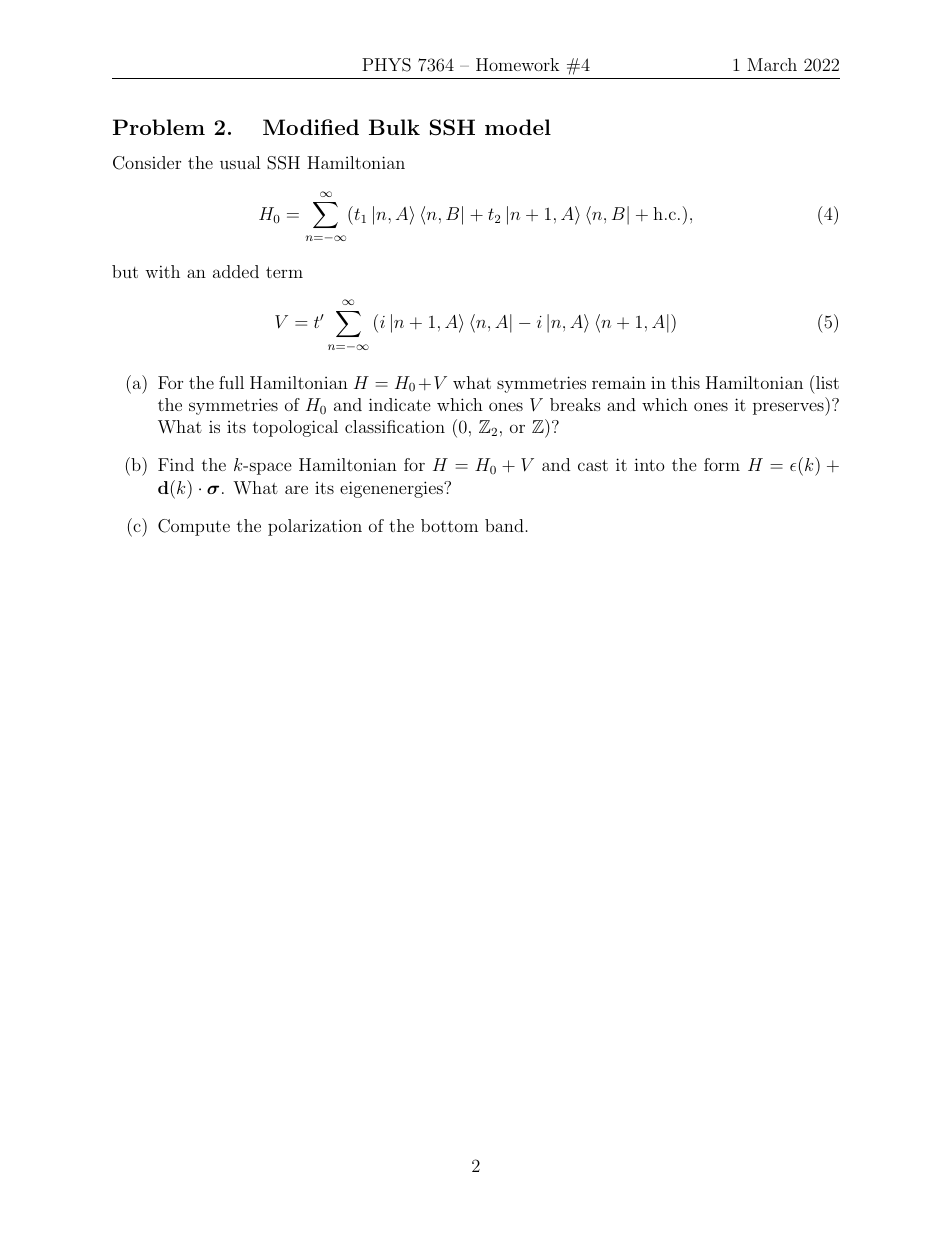 This screenshot has width=952, height=1233. Describe the element at coordinates (159, 127) in the screenshot. I see `Problem` at that location.
